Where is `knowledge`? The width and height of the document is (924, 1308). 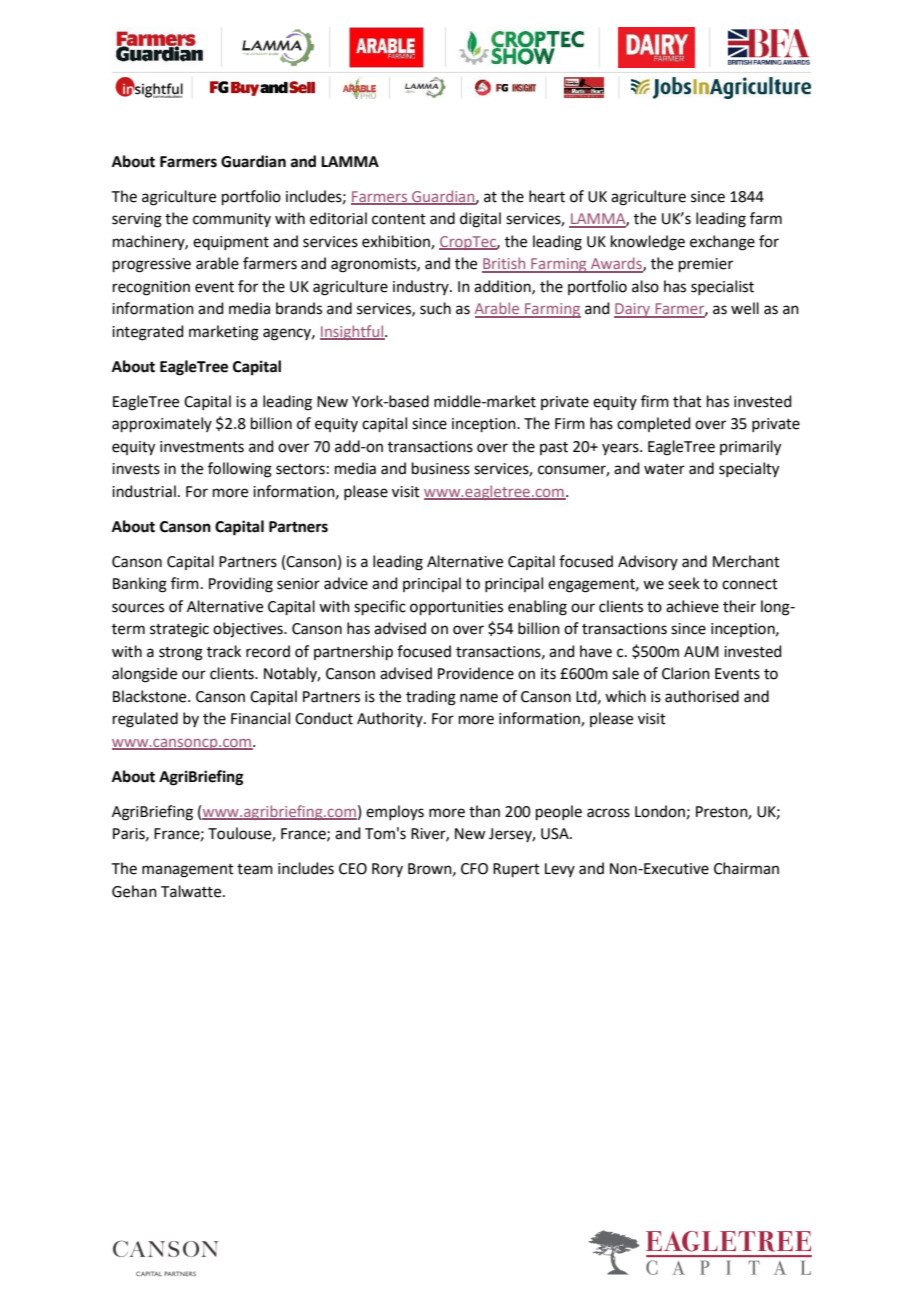 knowledge is located at coordinates (648, 243).
